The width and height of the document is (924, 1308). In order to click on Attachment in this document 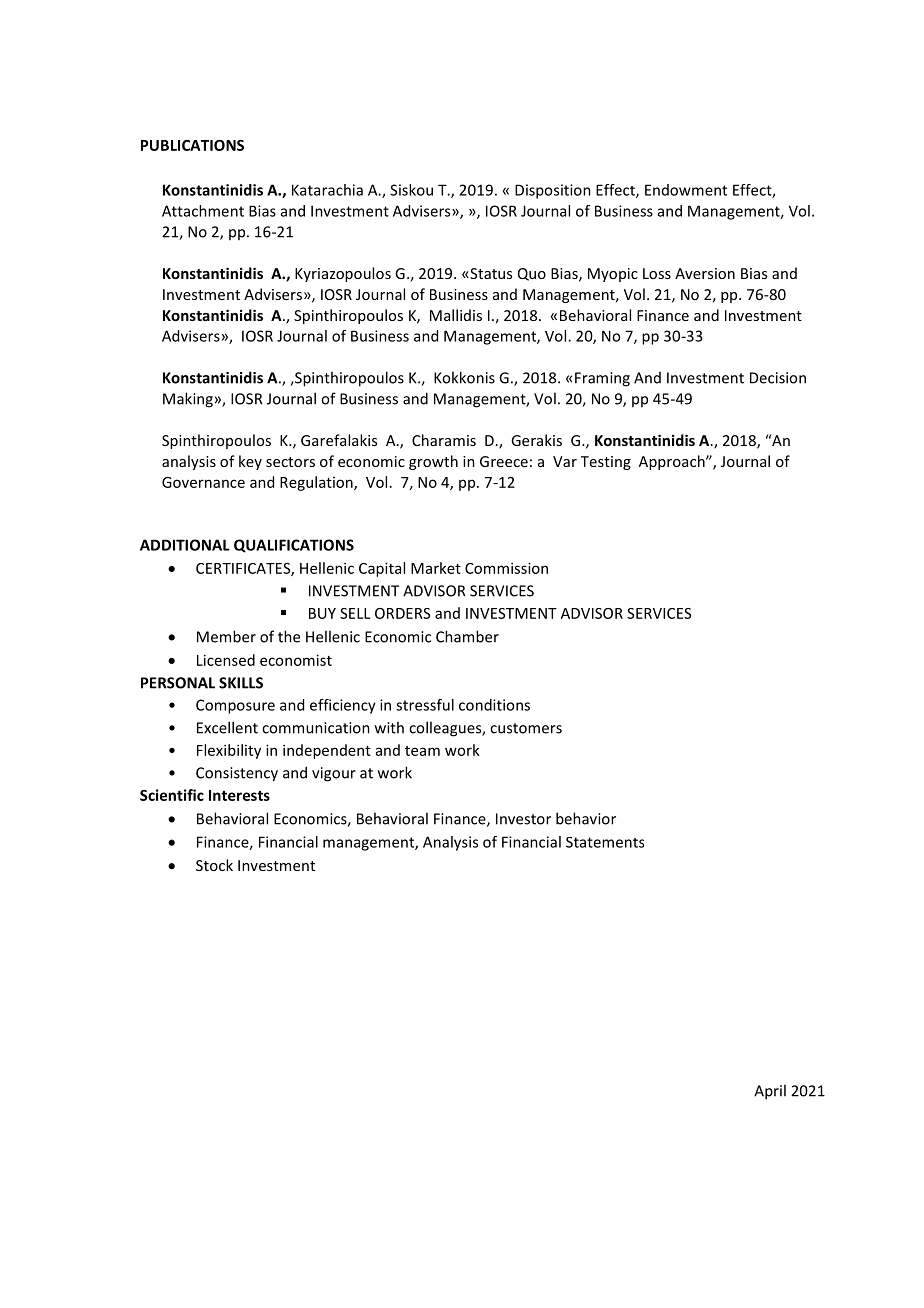, I will do `click(203, 211)`.
